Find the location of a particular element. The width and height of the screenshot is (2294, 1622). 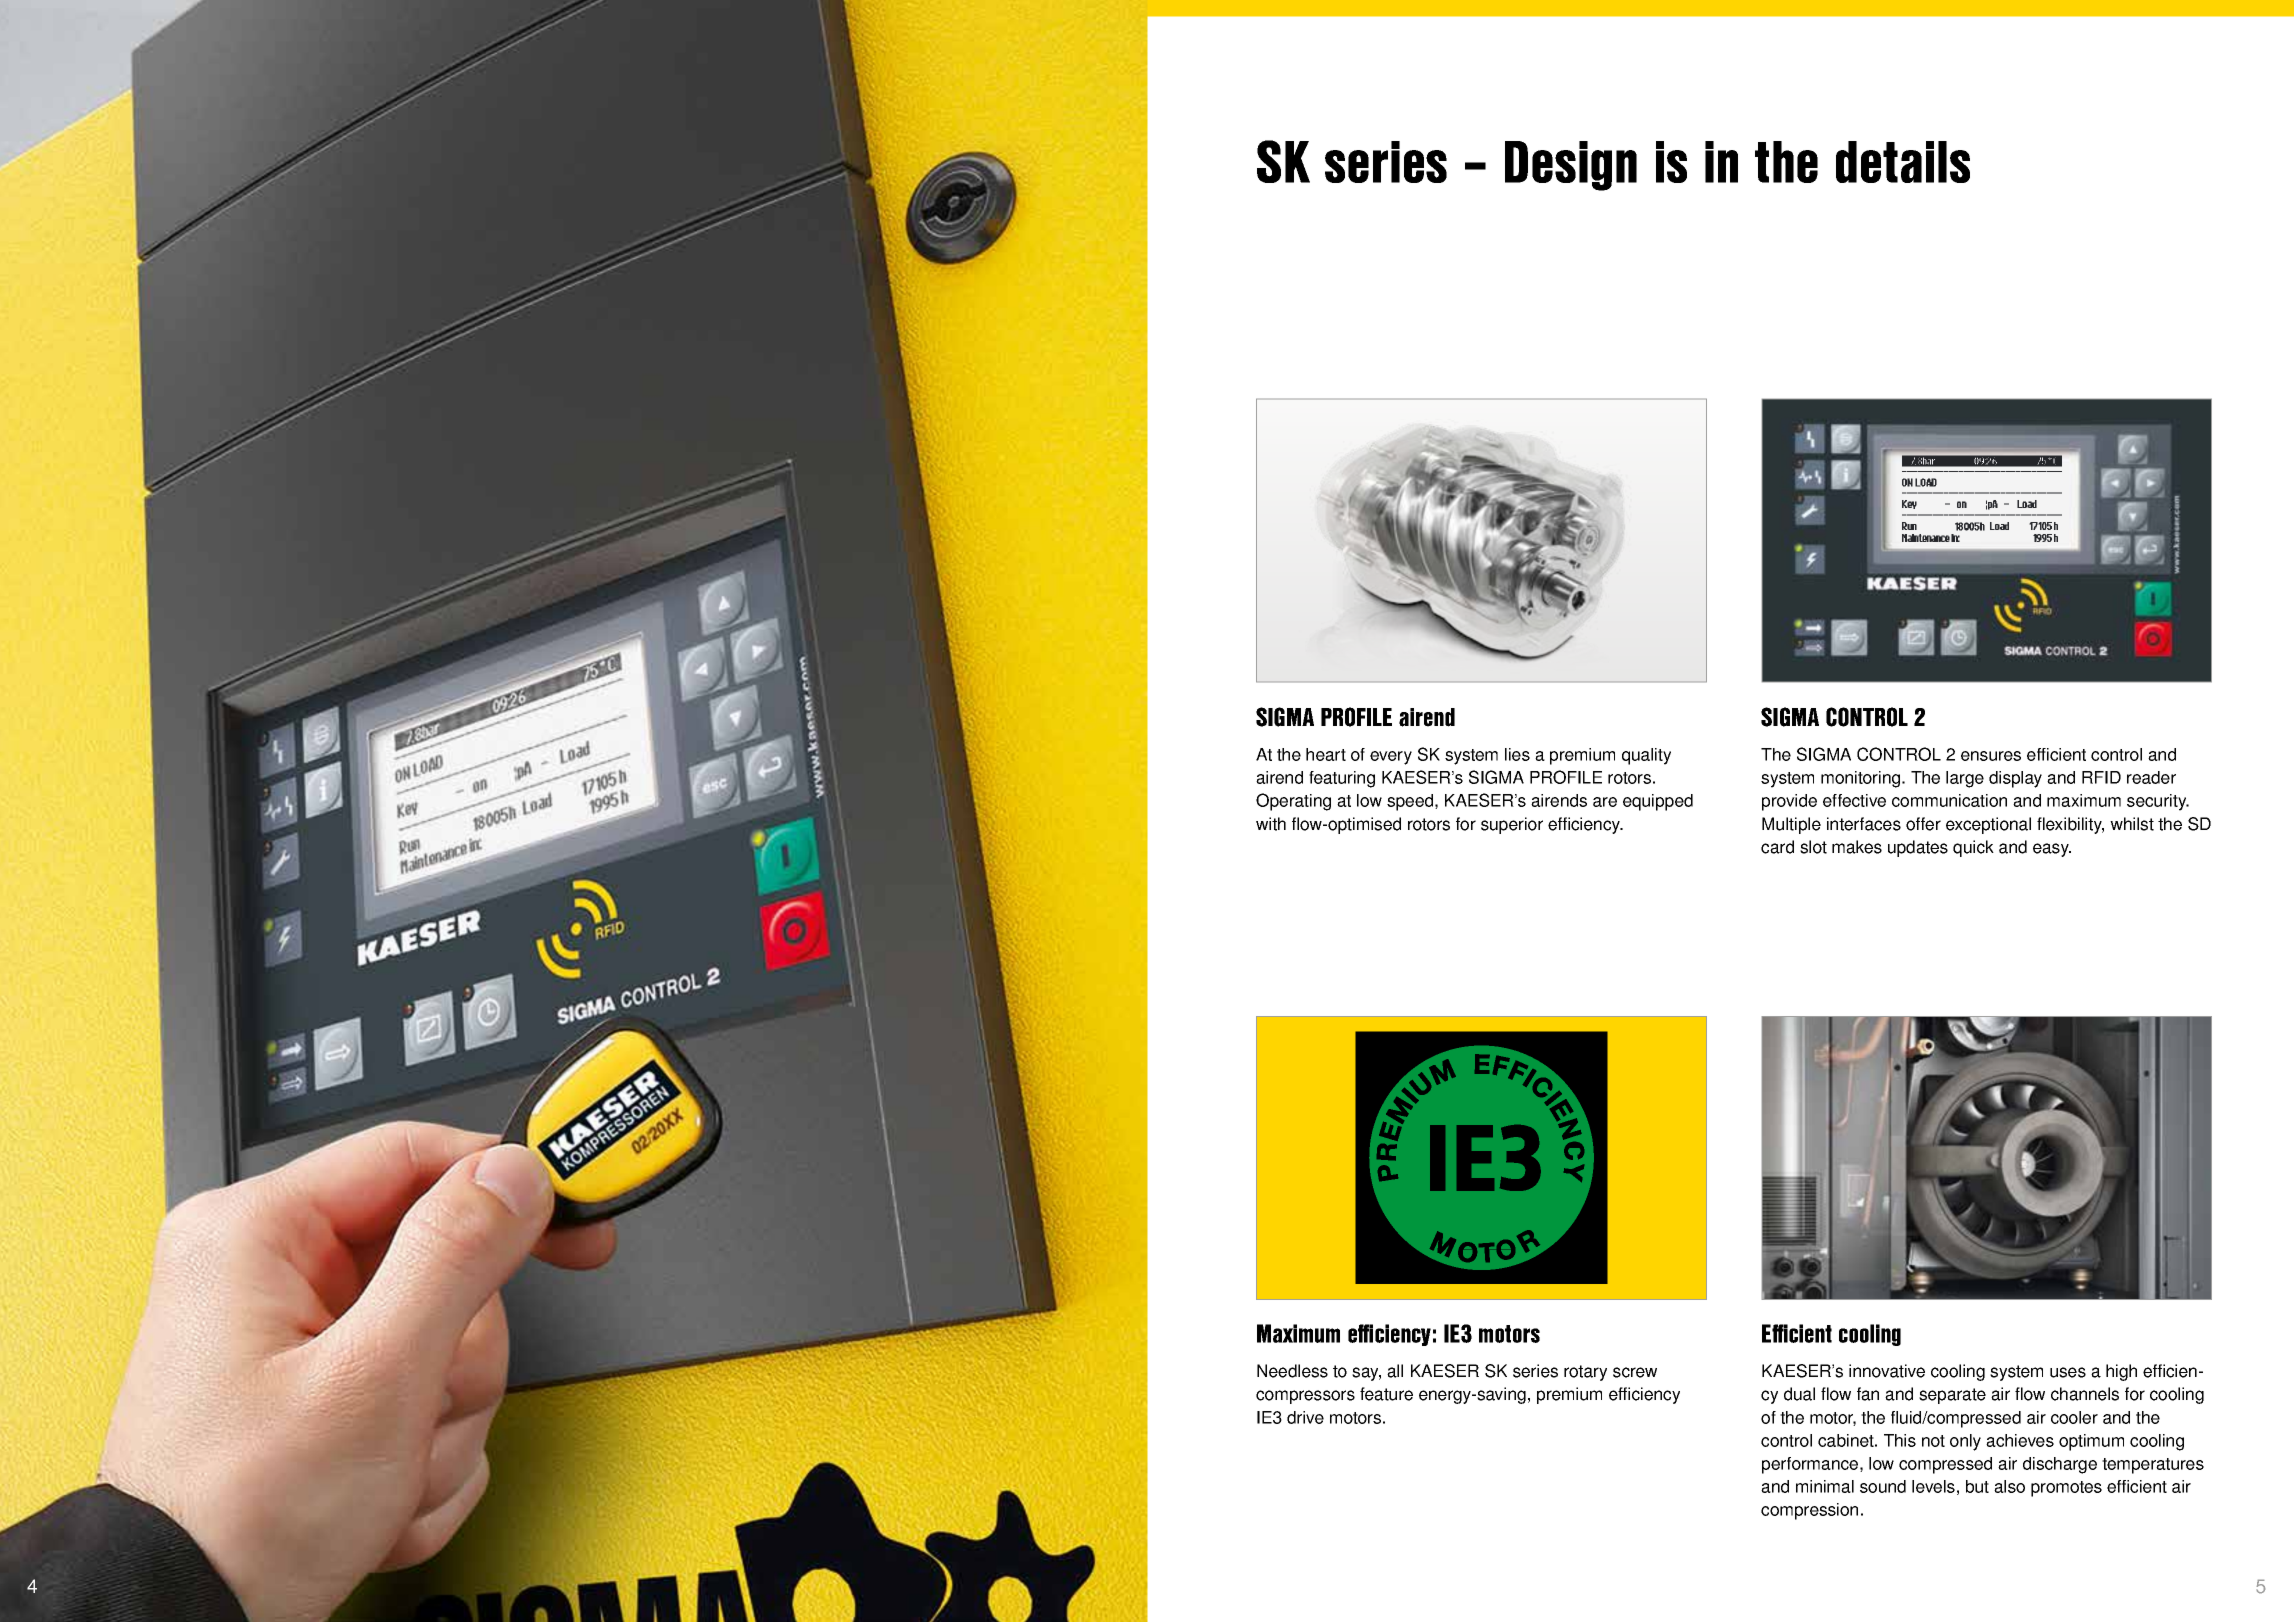

card is located at coordinates (1777, 847).
